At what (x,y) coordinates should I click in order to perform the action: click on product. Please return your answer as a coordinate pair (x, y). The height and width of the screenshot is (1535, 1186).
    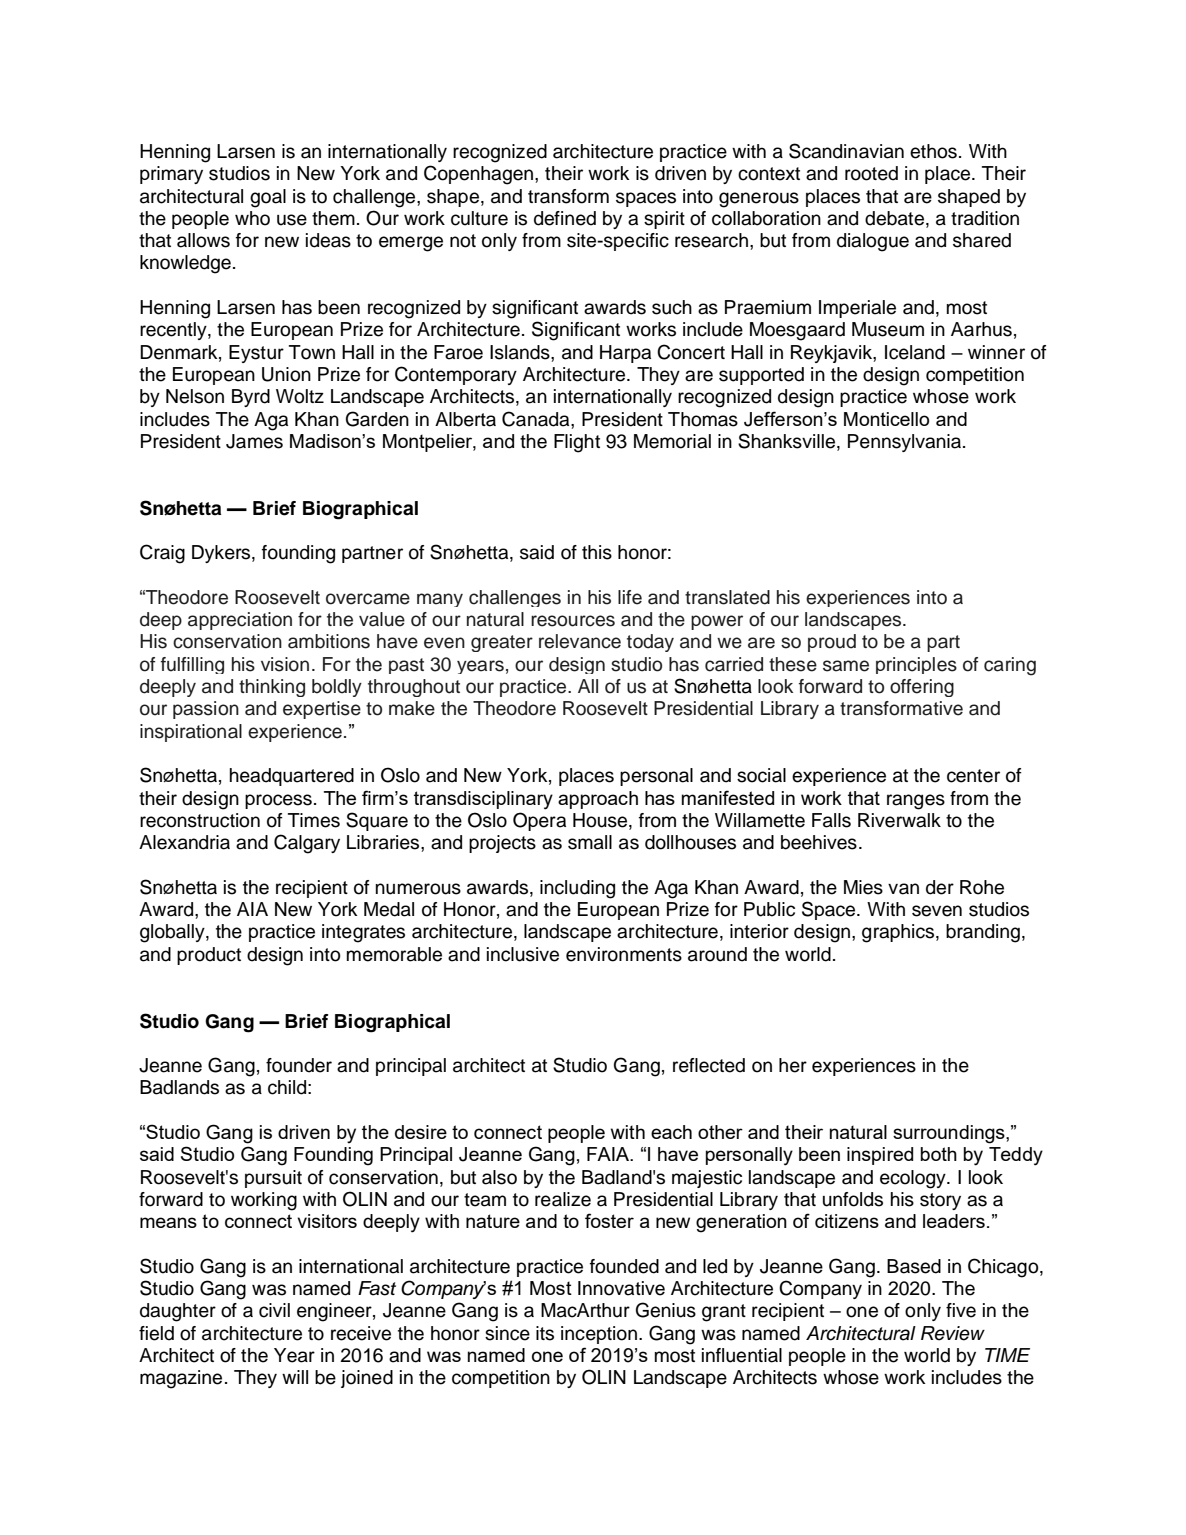
    Looking at the image, I should click on (209, 956).
